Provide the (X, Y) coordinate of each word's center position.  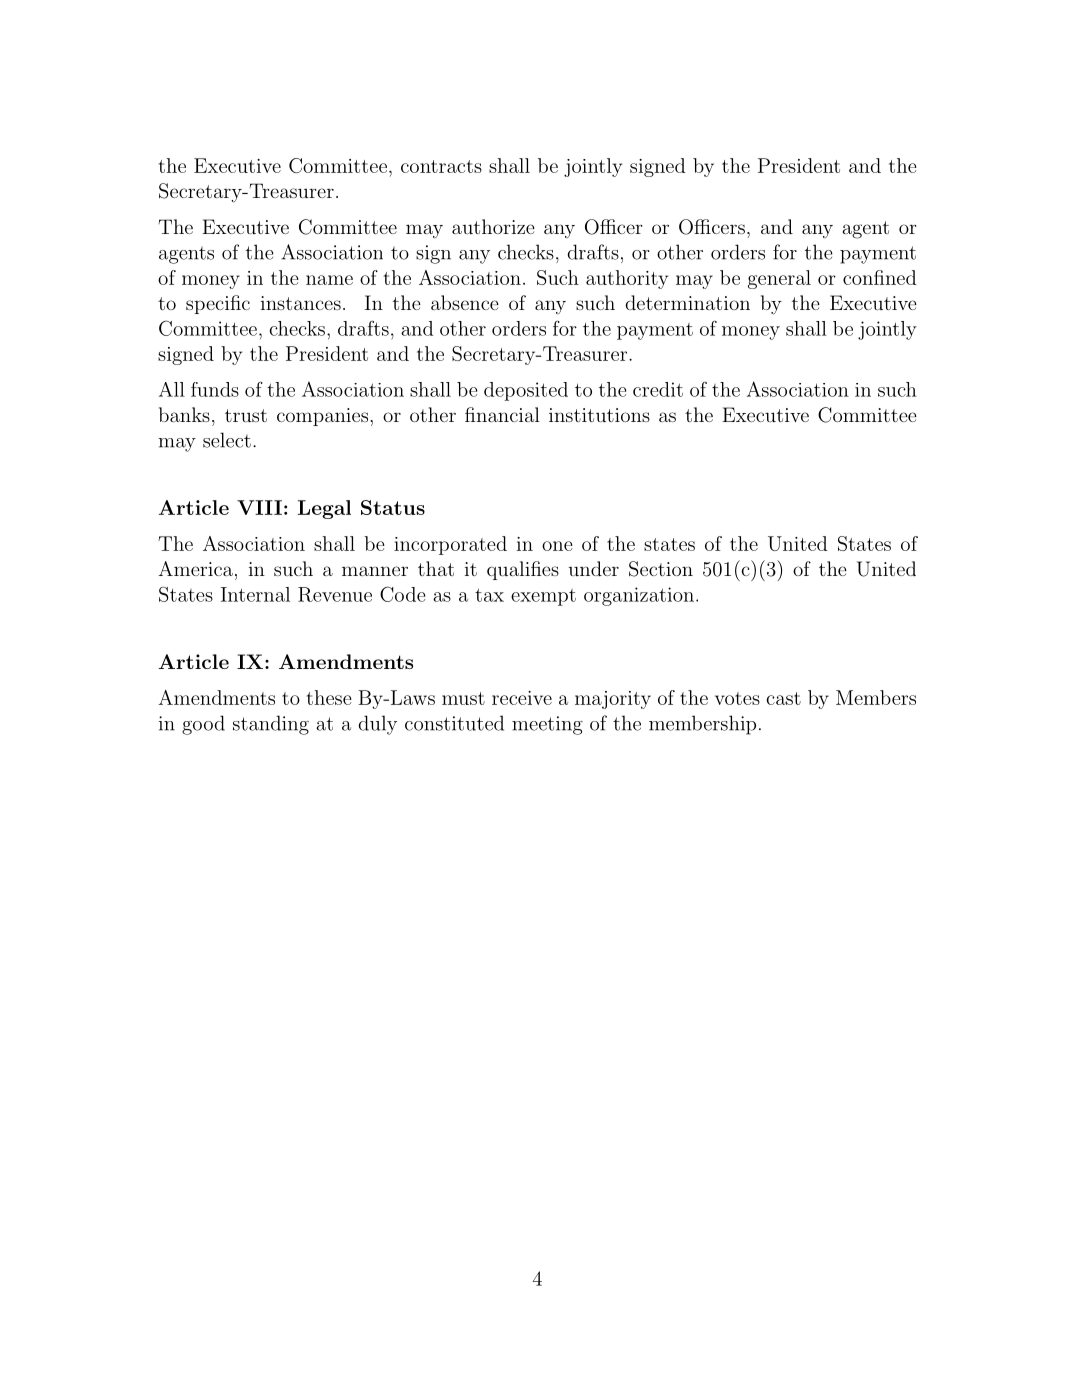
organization (639, 596)
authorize (493, 226)
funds (215, 389)
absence (465, 302)
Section (661, 569)
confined (880, 277)
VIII (259, 507)
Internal (255, 594)
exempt (543, 597)
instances (301, 303)
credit (658, 389)
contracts (441, 166)
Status (393, 507)
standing (271, 725)
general (779, 279)
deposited (526, 391)
